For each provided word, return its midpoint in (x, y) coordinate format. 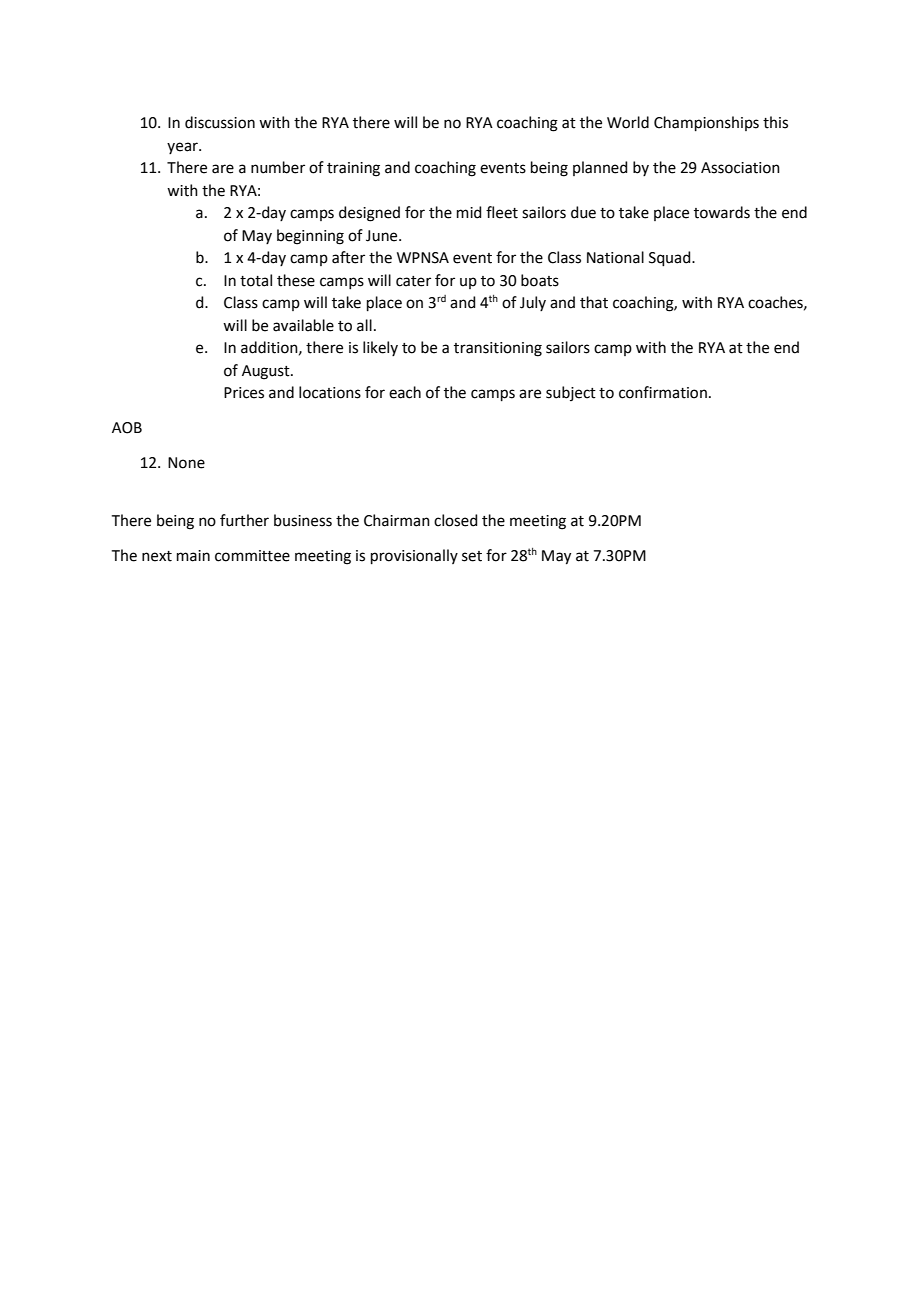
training (353, 169)
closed (455, 520)
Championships (706, 124)
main (193, 556)
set (472, 556)
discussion (220, 122)
